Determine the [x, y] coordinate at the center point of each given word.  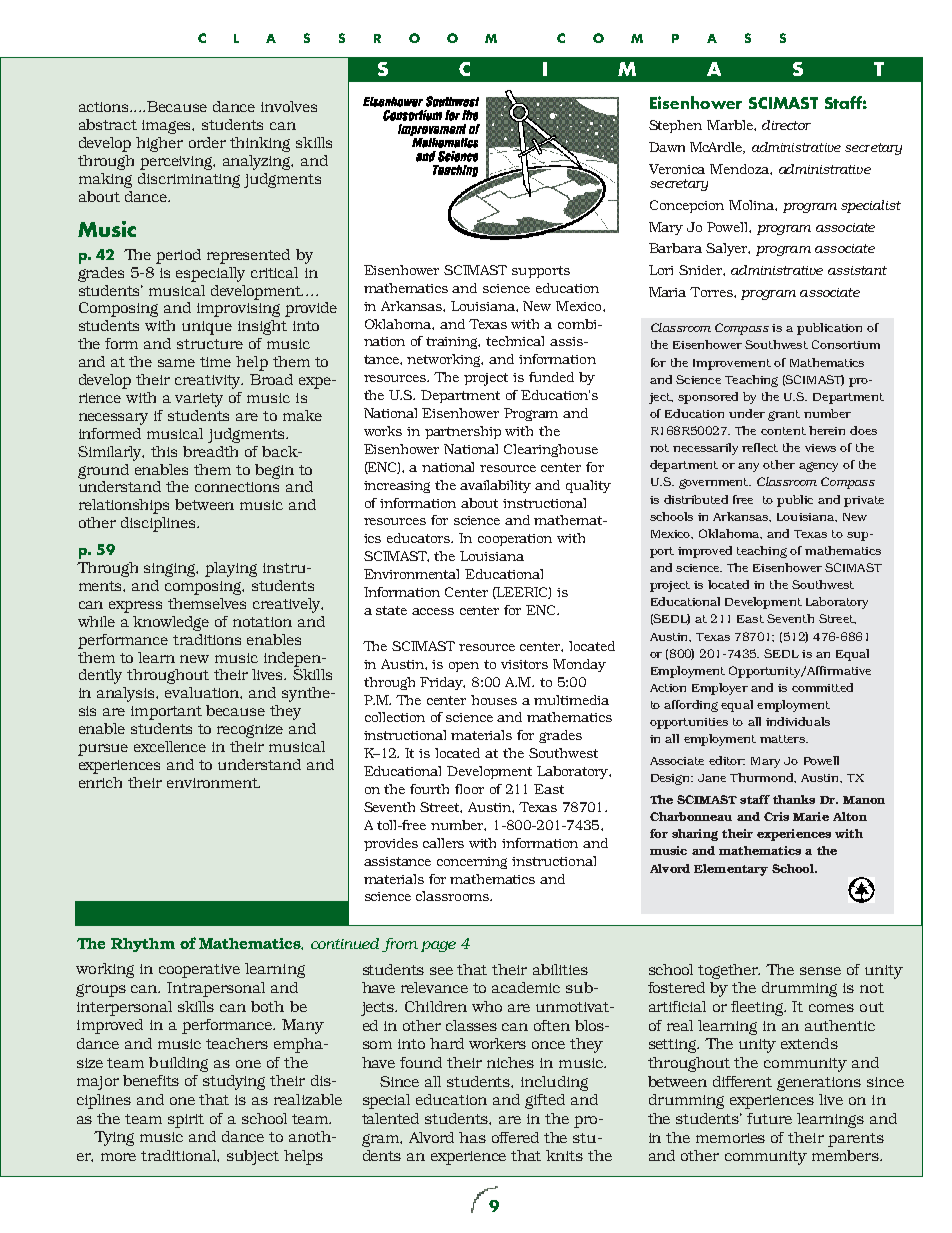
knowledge [171, 623]
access [433, 611]
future [769, 1118]
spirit [186, 1121]
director [786, 125]
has [472, 1137]
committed [822, 687]
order [207, 142]
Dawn [667, 147]
